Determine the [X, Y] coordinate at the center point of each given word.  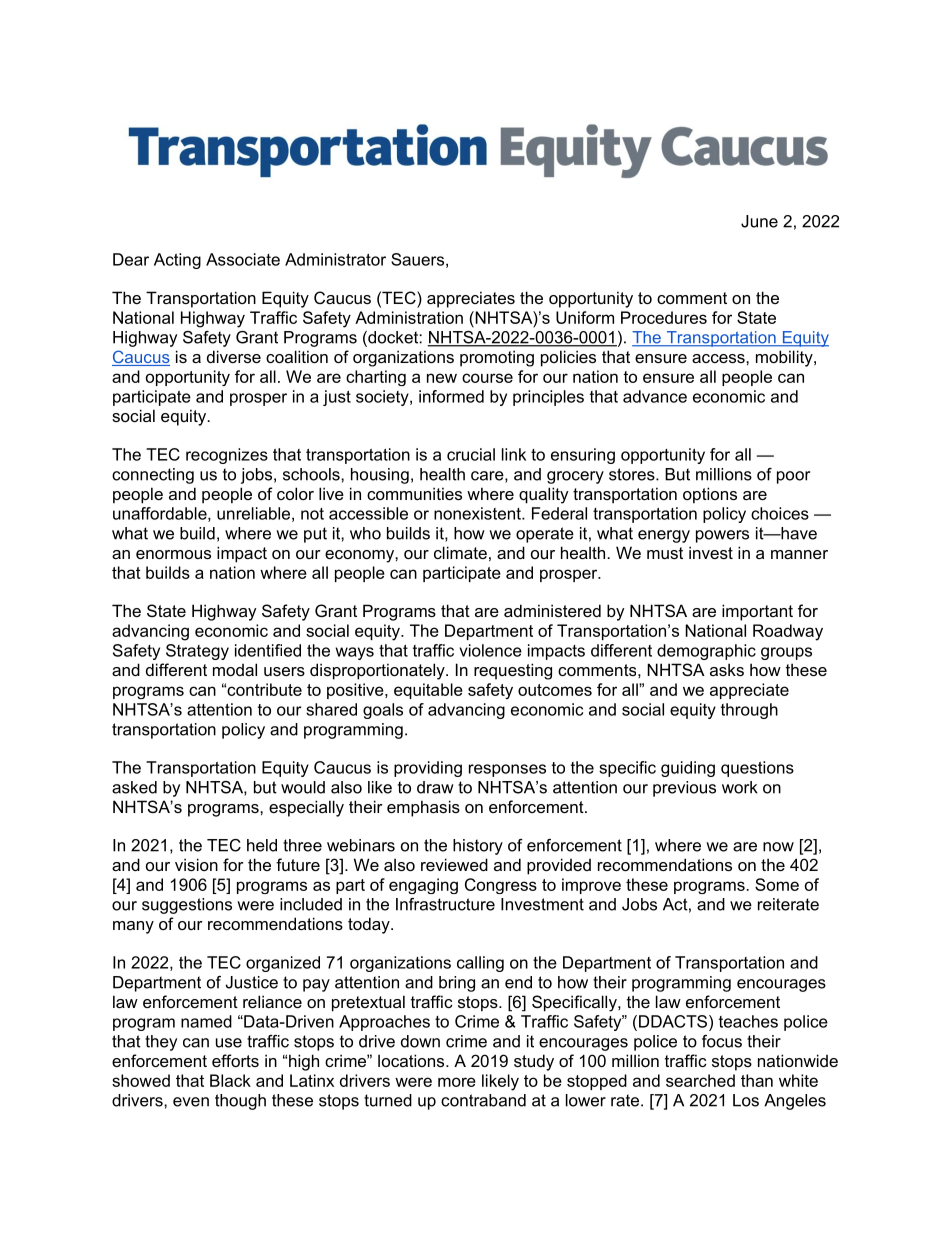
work [740, 787]
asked [134, 787]
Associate [243, 259]
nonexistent [478, 513]
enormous [173, 554]
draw [435, 787]
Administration [409, 317]
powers [722, 536]
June [759, 221]
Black [230, 1080]
